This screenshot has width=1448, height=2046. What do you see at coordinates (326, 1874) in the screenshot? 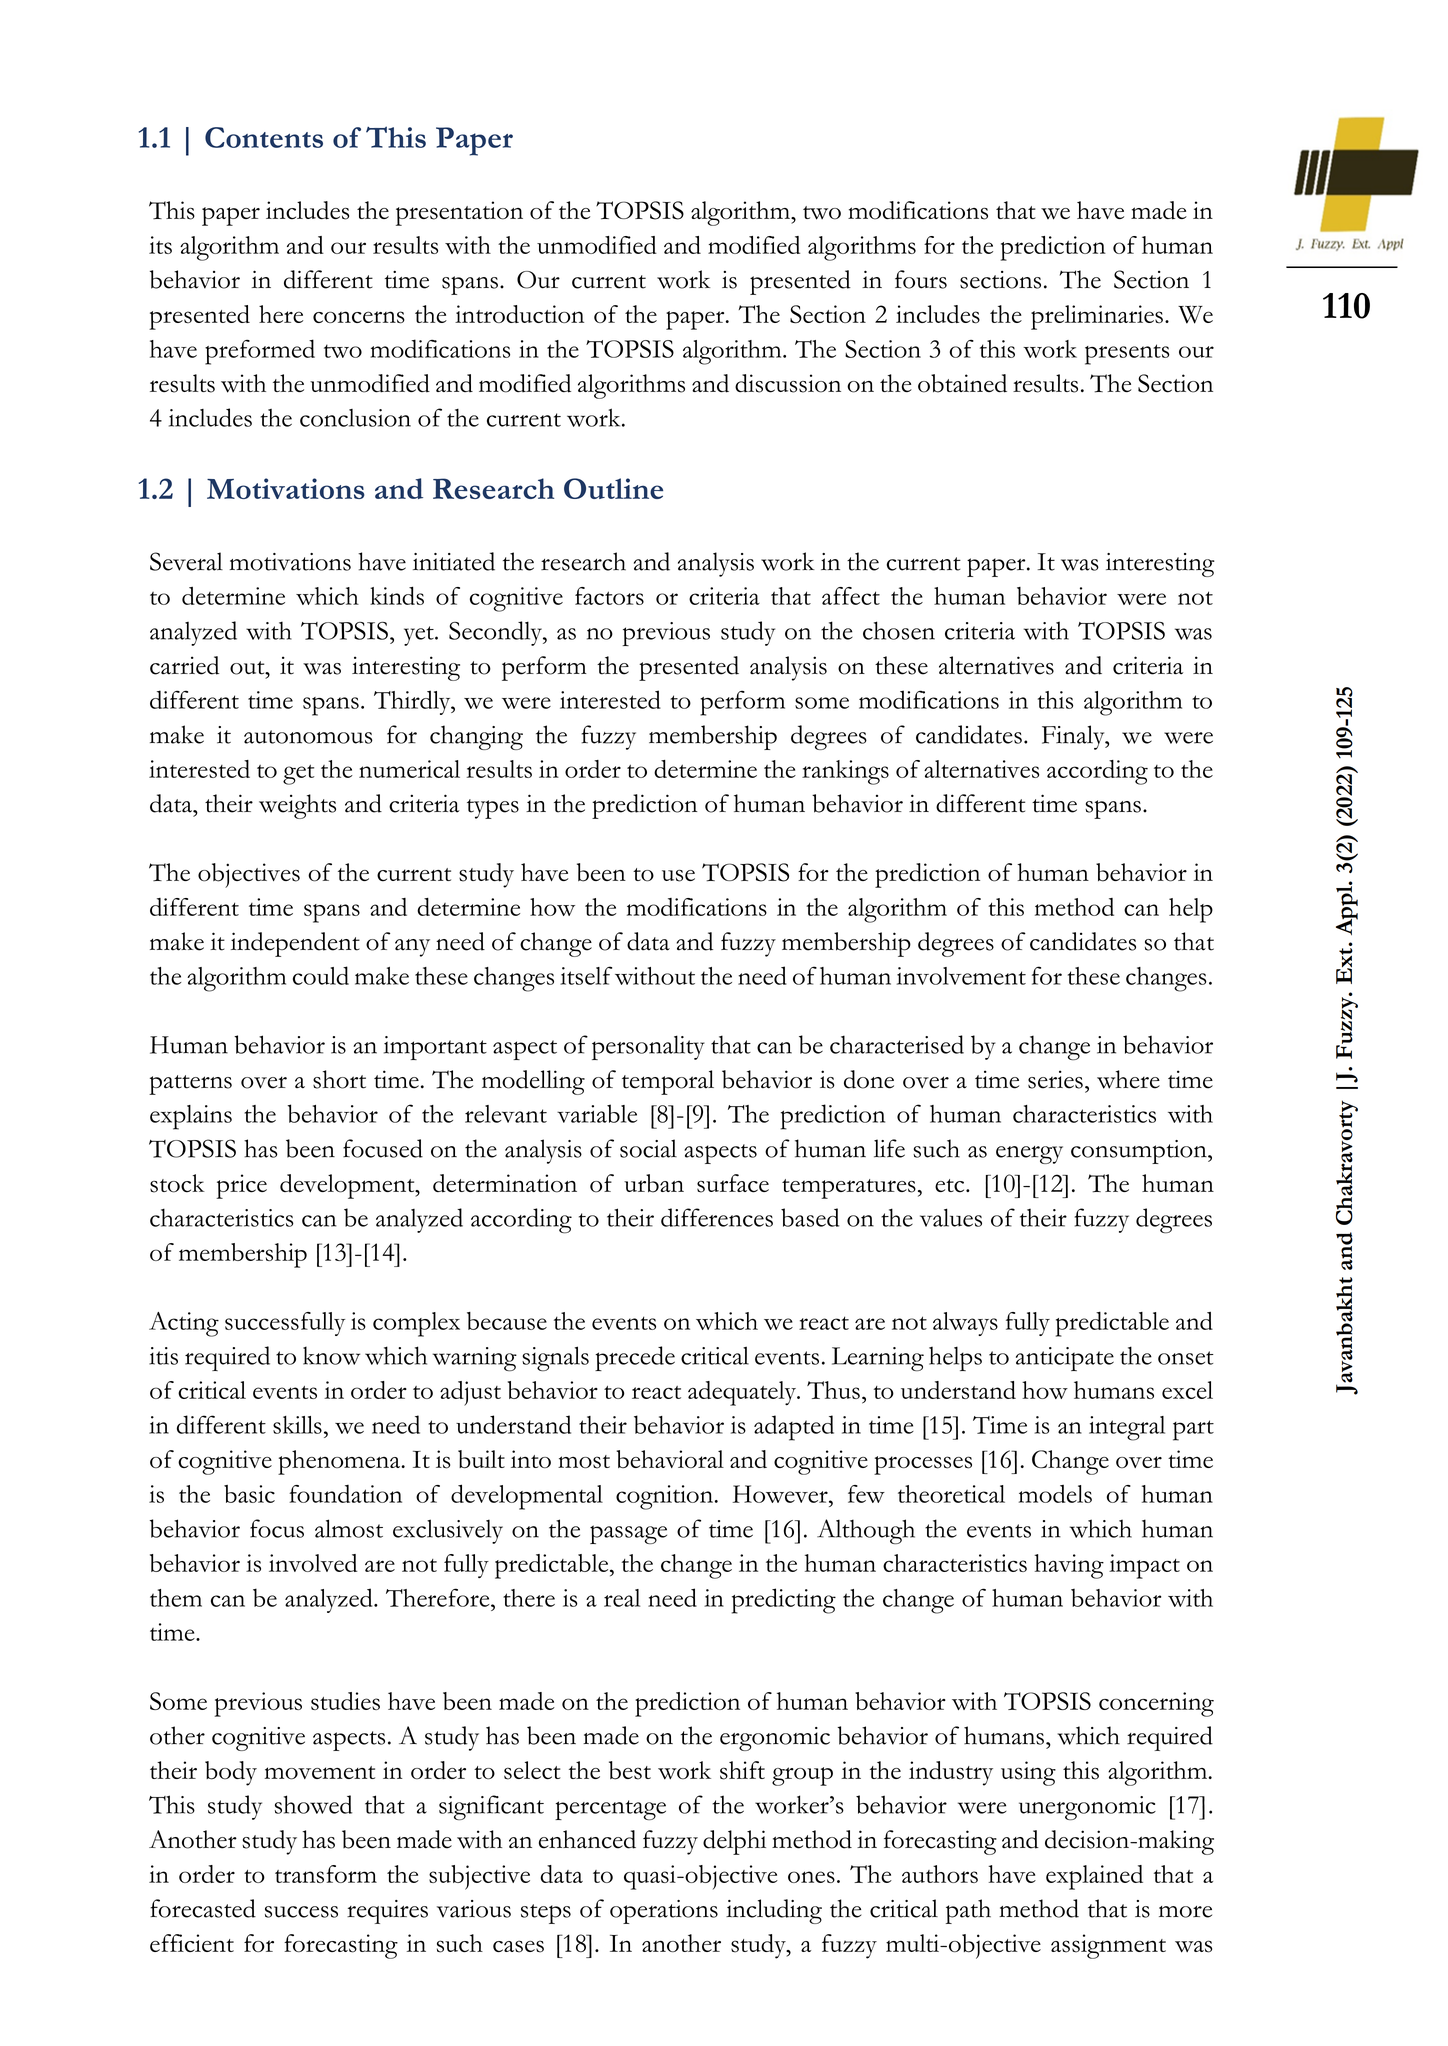
I see `transform` at bounding box center [326, 1874].
